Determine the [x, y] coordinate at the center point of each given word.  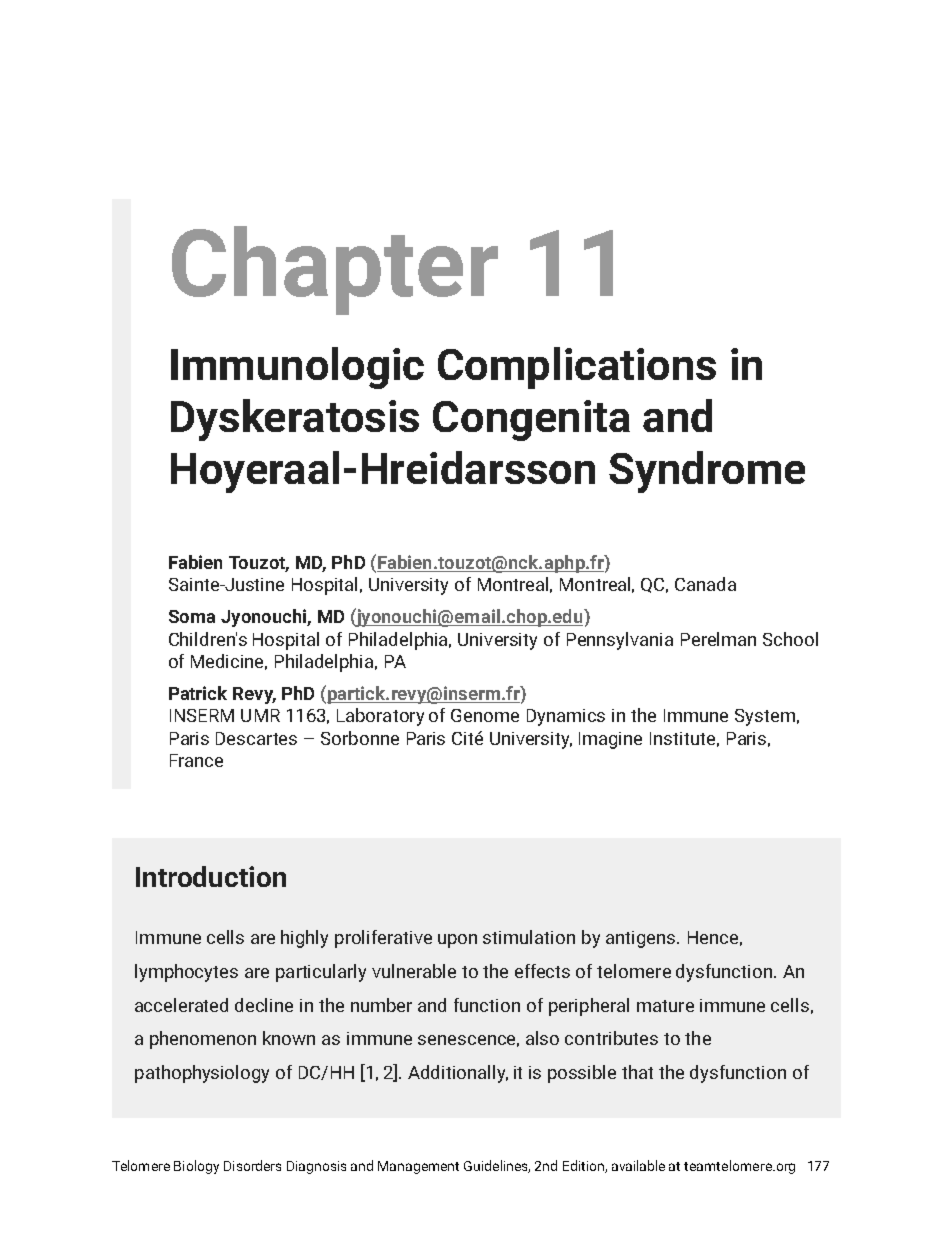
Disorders [252, 1165]
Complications [577, 368]
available [638, 1165]
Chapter [335, 270]
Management [418, 1167]
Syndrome [707, 472]
